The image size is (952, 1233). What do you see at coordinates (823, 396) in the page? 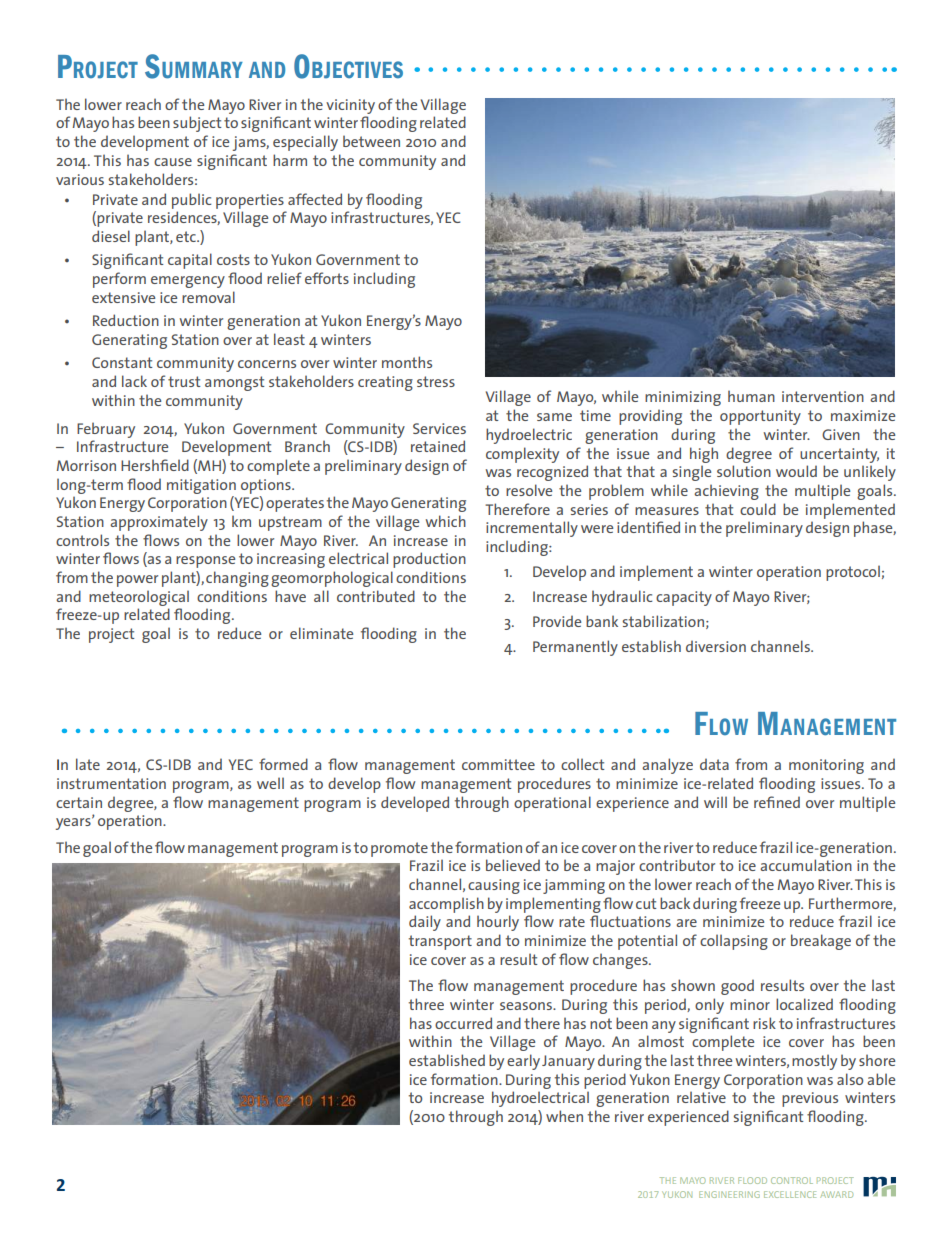
I see `intervention` at bounding box center [823, 396].
